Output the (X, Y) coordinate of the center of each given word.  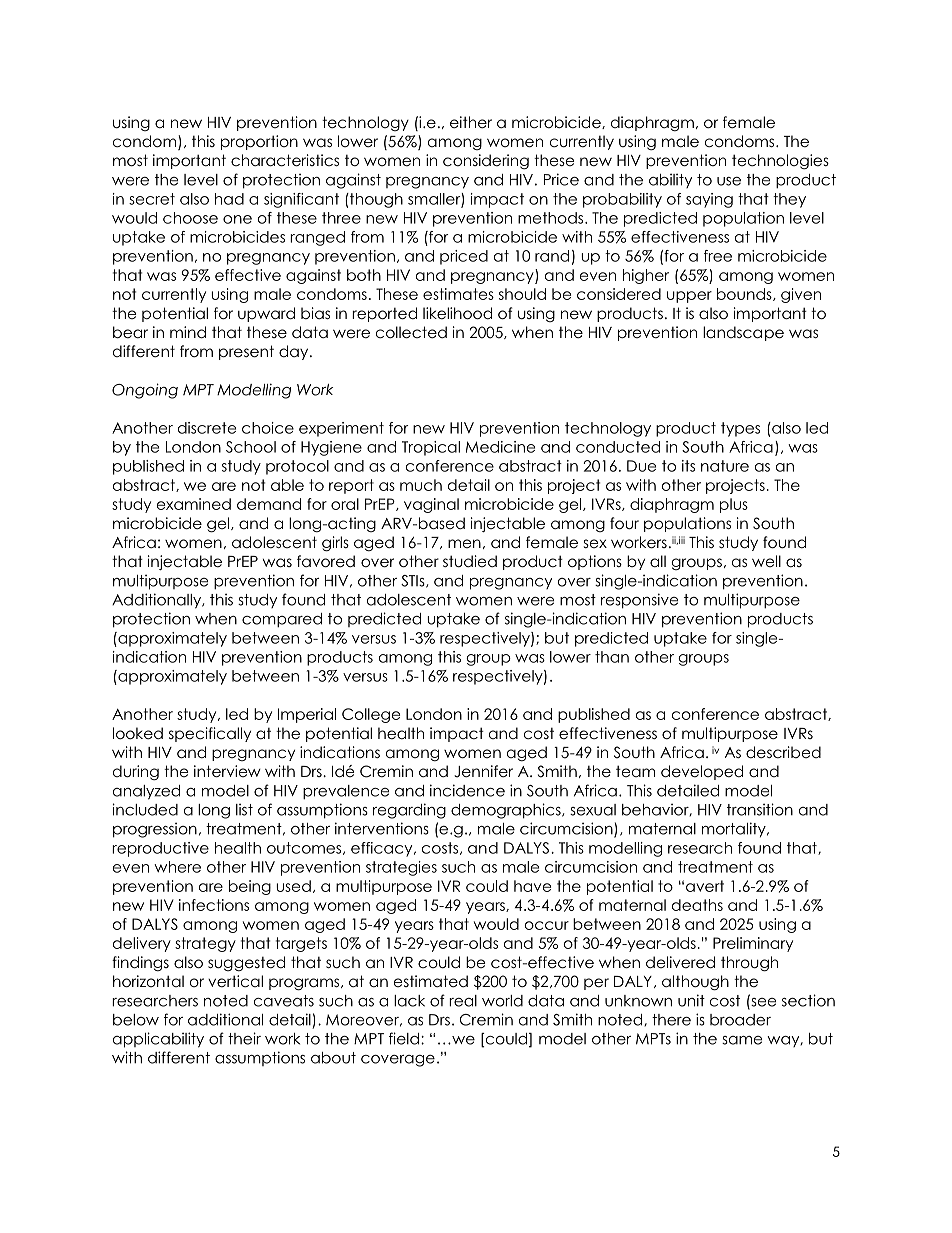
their (244, 1038)
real (463, 1001)
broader (740, 1020)
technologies (780, 162)
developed (702, 772)
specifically (210, 734)
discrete (207, 428)
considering (486, 162)
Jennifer (483, 771)
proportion (259, 142)
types (740, 429)
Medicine (500, 447)
